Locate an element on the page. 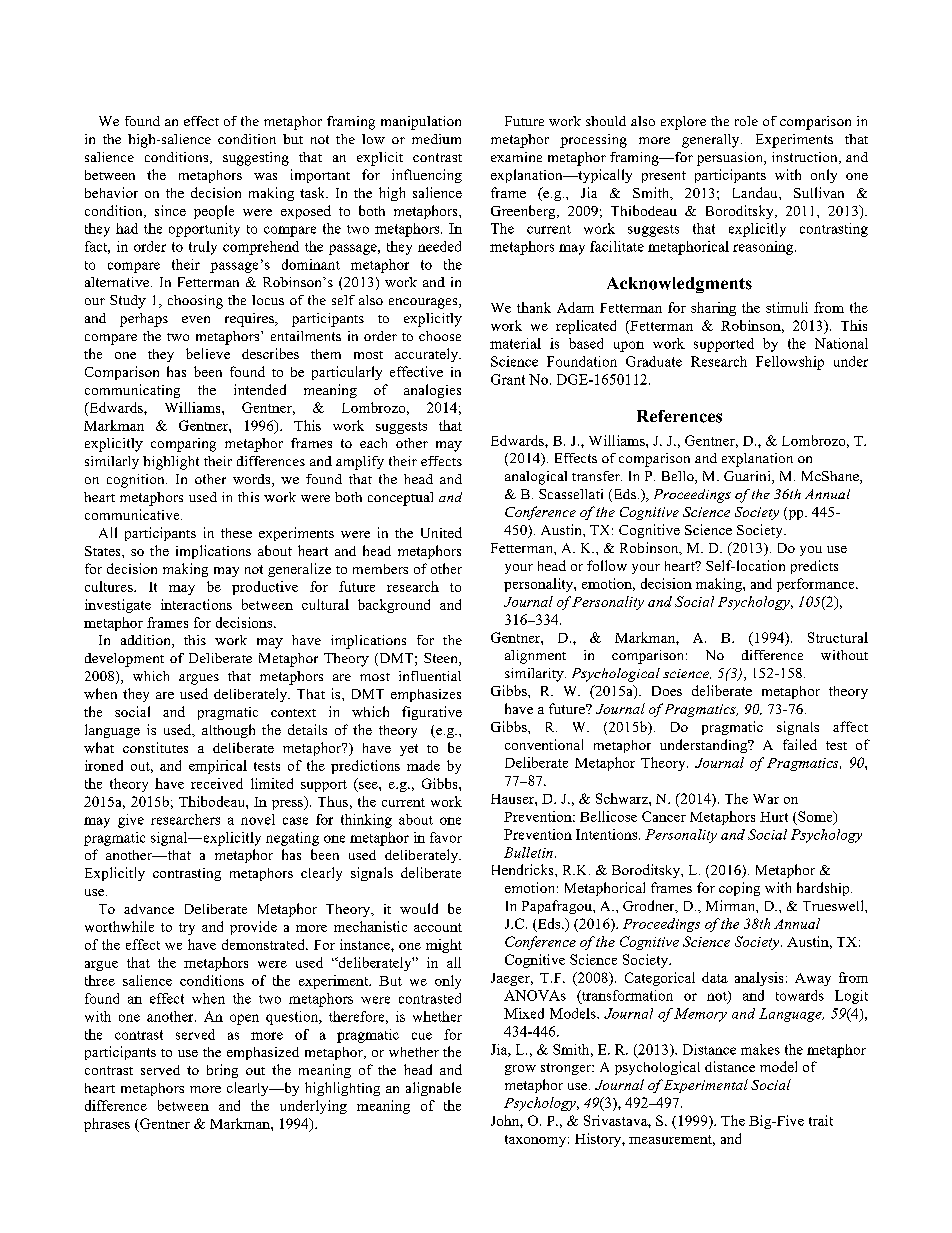 This document has height=1233, width=952. Hurt is located at coordinates (774, 817).
